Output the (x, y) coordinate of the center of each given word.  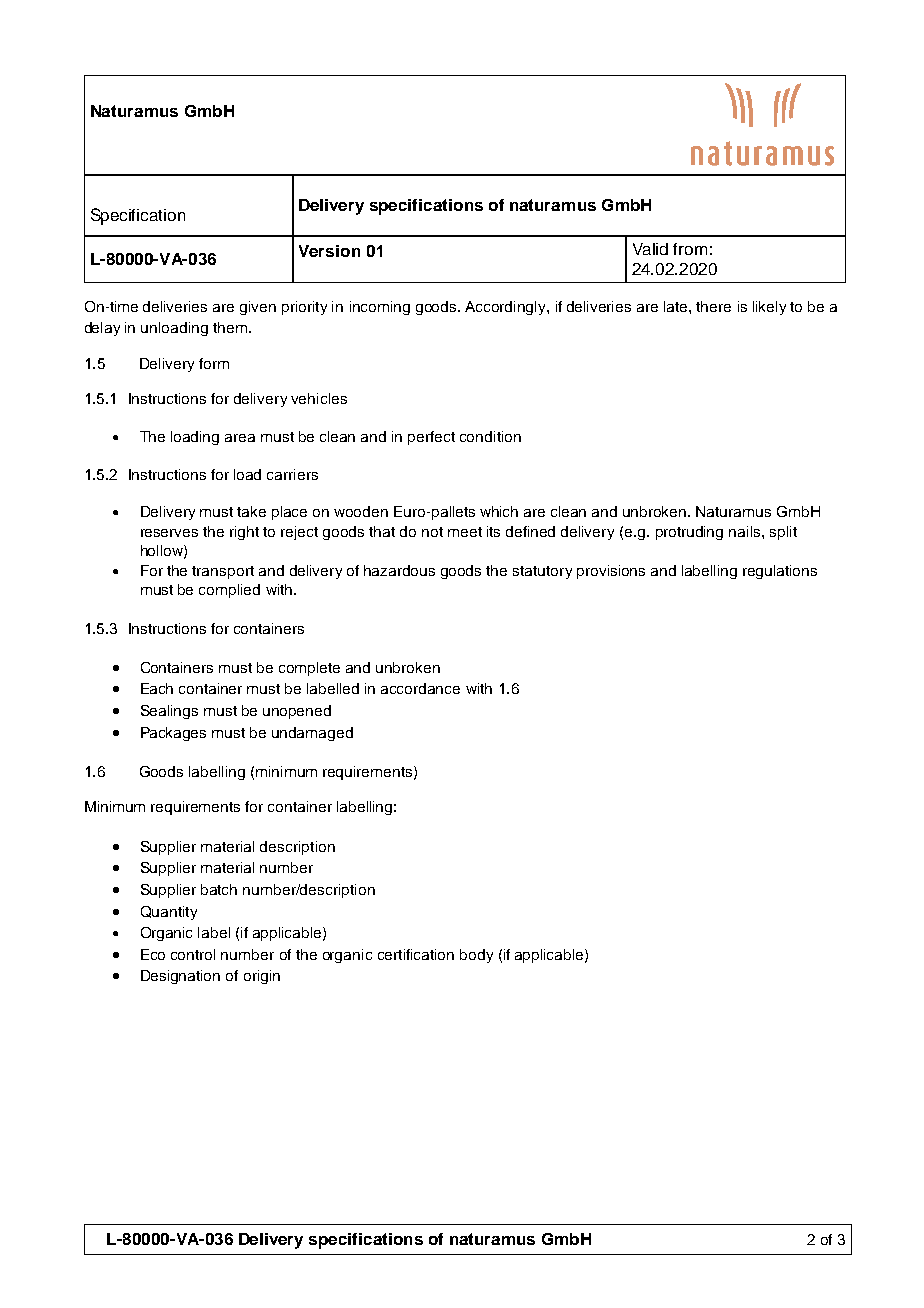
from (690, 249)
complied (229, 591)
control (193, 954)
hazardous (399, 570)
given (258, 308)
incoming (380, 308)
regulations (780, 572)
